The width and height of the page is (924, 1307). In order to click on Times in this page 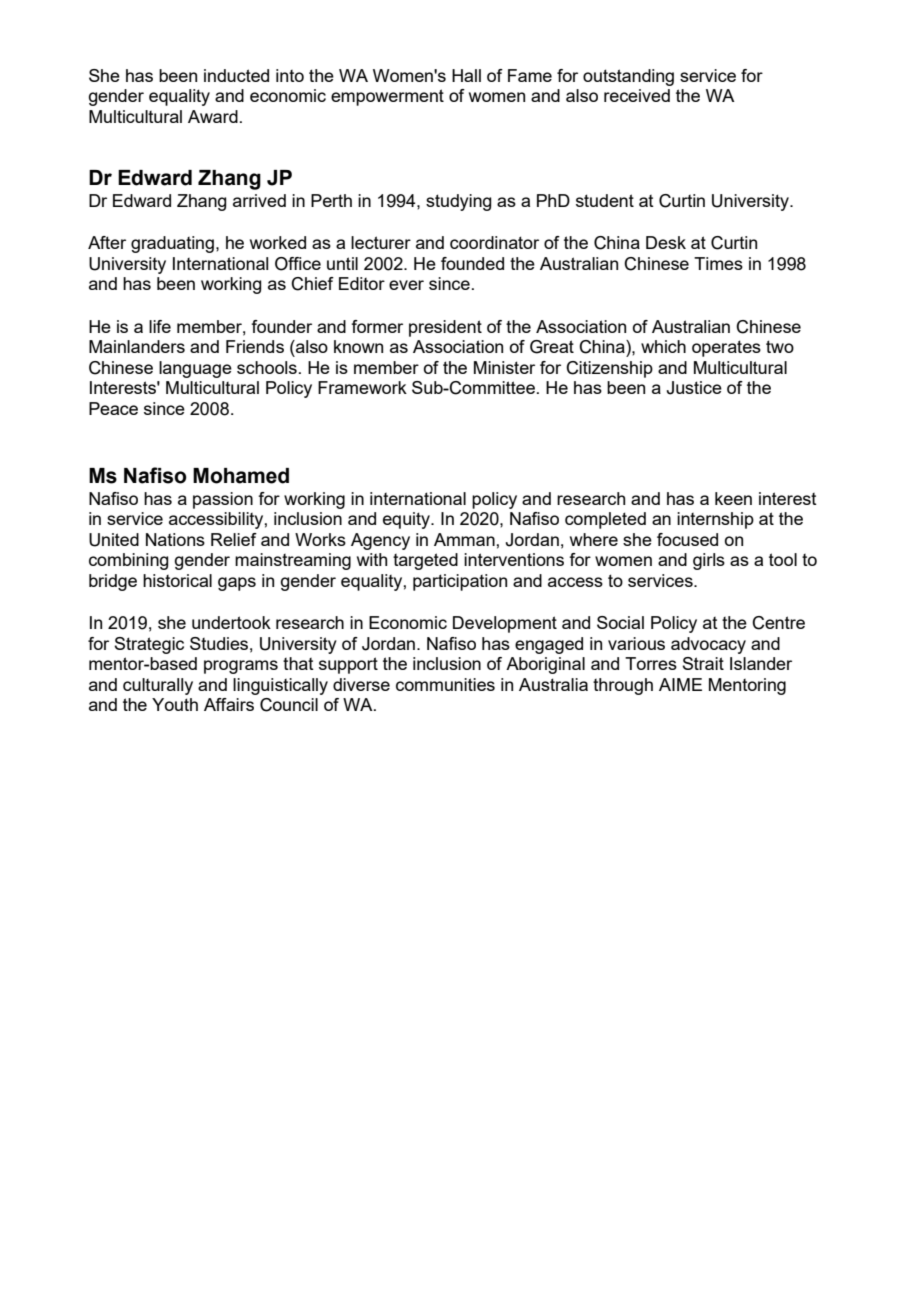, I will do `click(718, 263)`.
